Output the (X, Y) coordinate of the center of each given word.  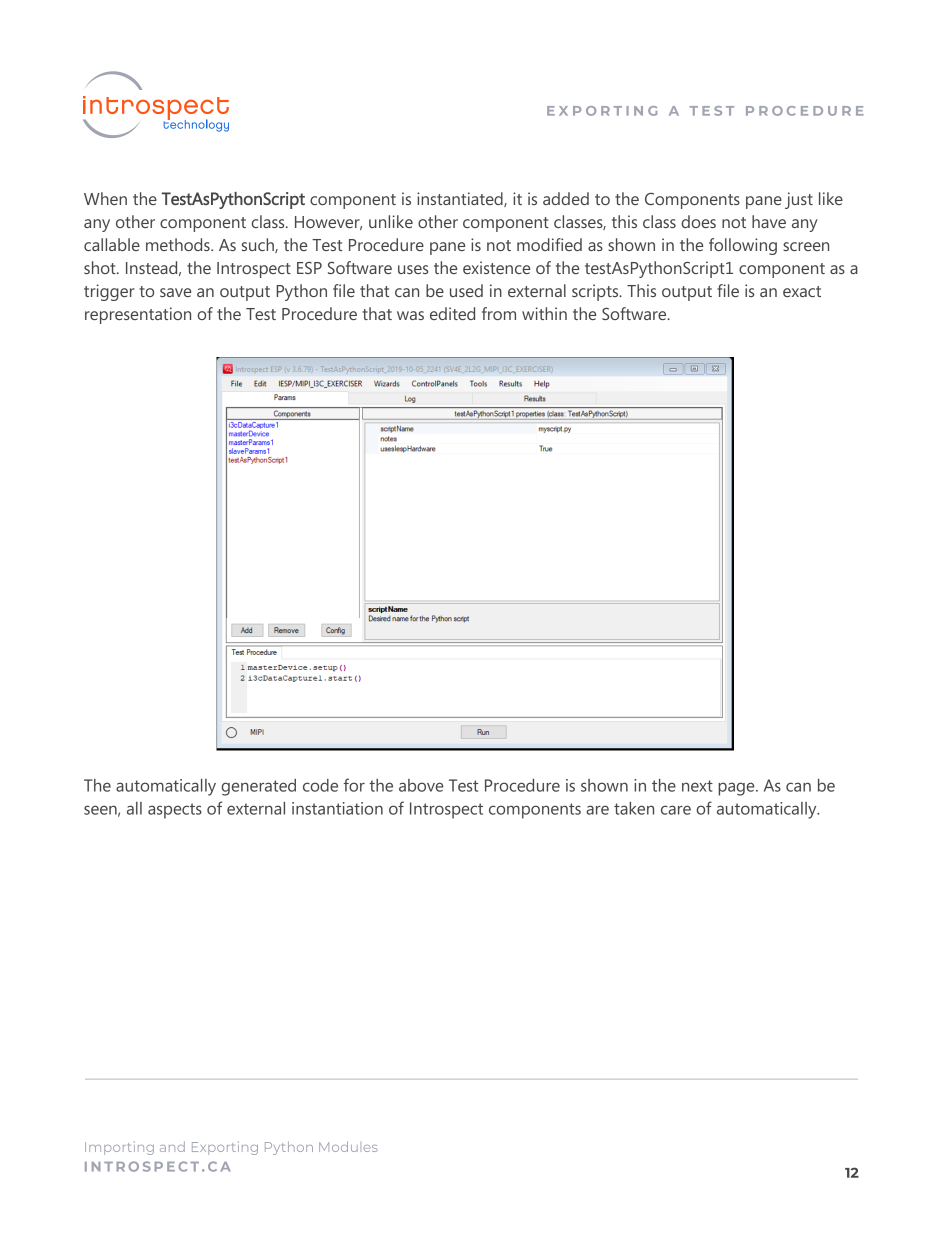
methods (179, 244)
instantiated (461, 199)
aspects (175, 811)
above (421, 785)
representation (138, 315)
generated (258, 787)
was (410, 315)
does (698, 221)
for (354, 785)
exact (802, 291)
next (697, 786)
